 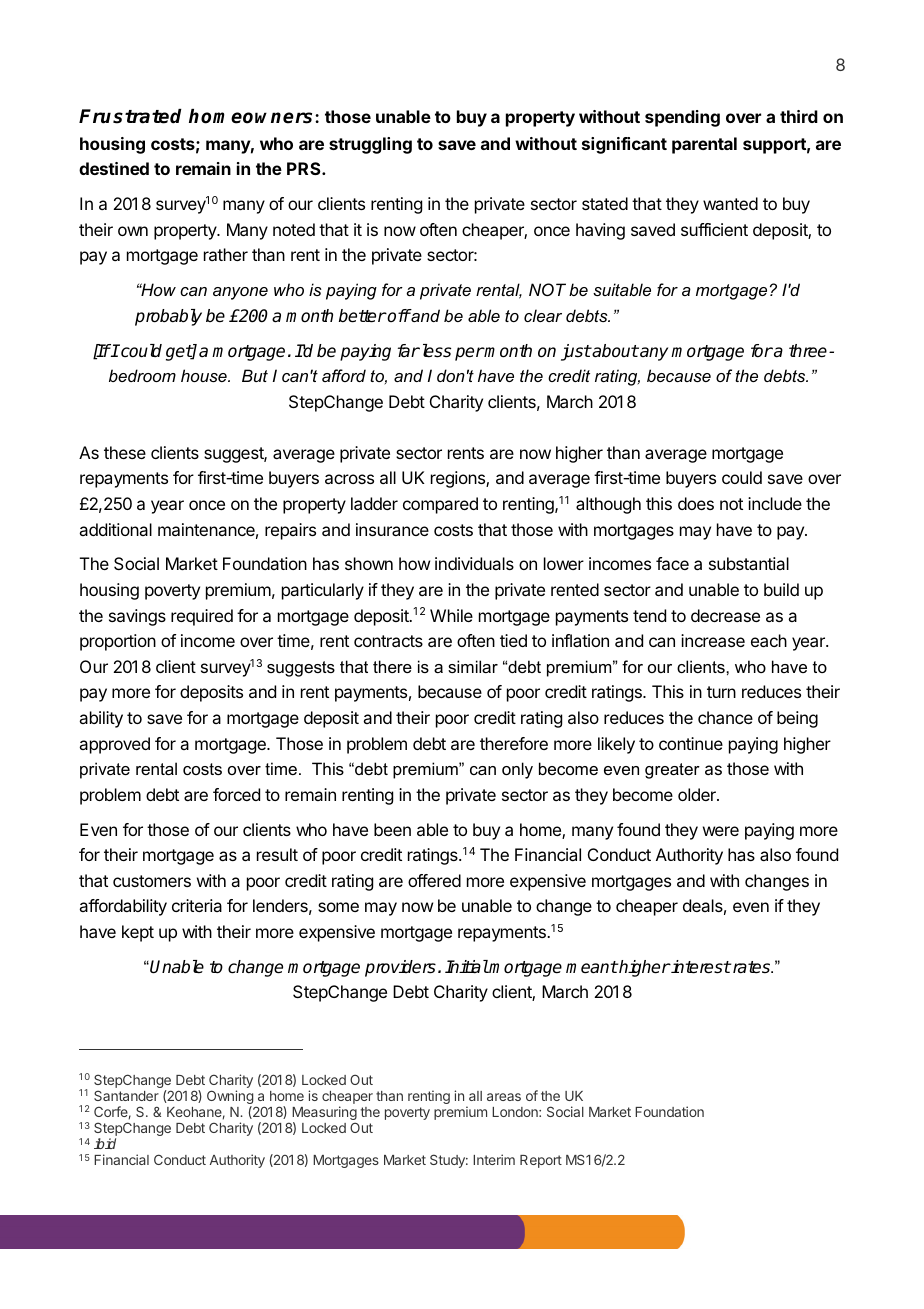 I want to click on struggling, so click(x=370, y=145).
